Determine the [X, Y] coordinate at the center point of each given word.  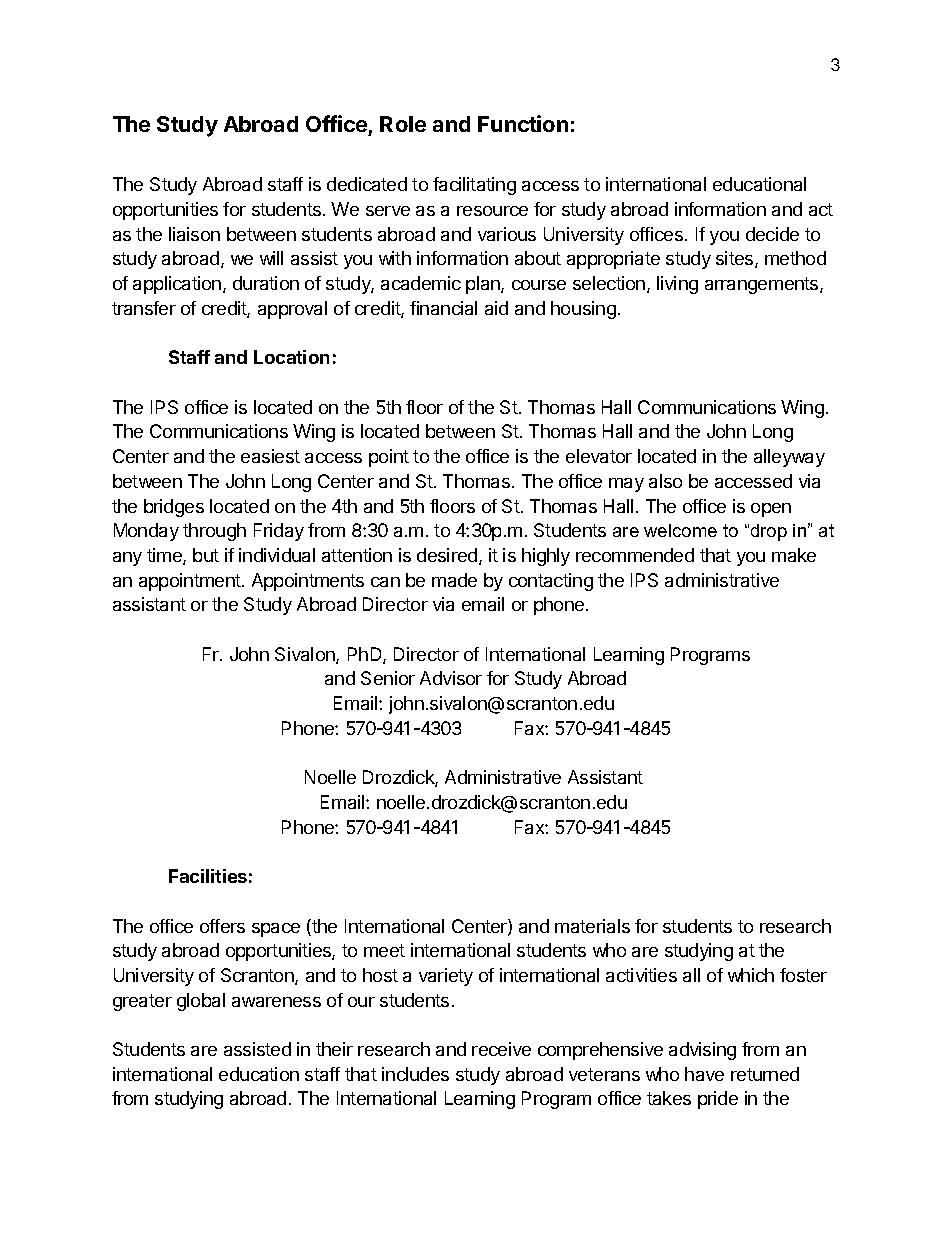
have [704, 1074]
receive [501, 1049]
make [794, 555]
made [454, 580]
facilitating [474, 186]
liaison [194, 234]
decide [772, 234]
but [206, 555]
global [201, 1002]
